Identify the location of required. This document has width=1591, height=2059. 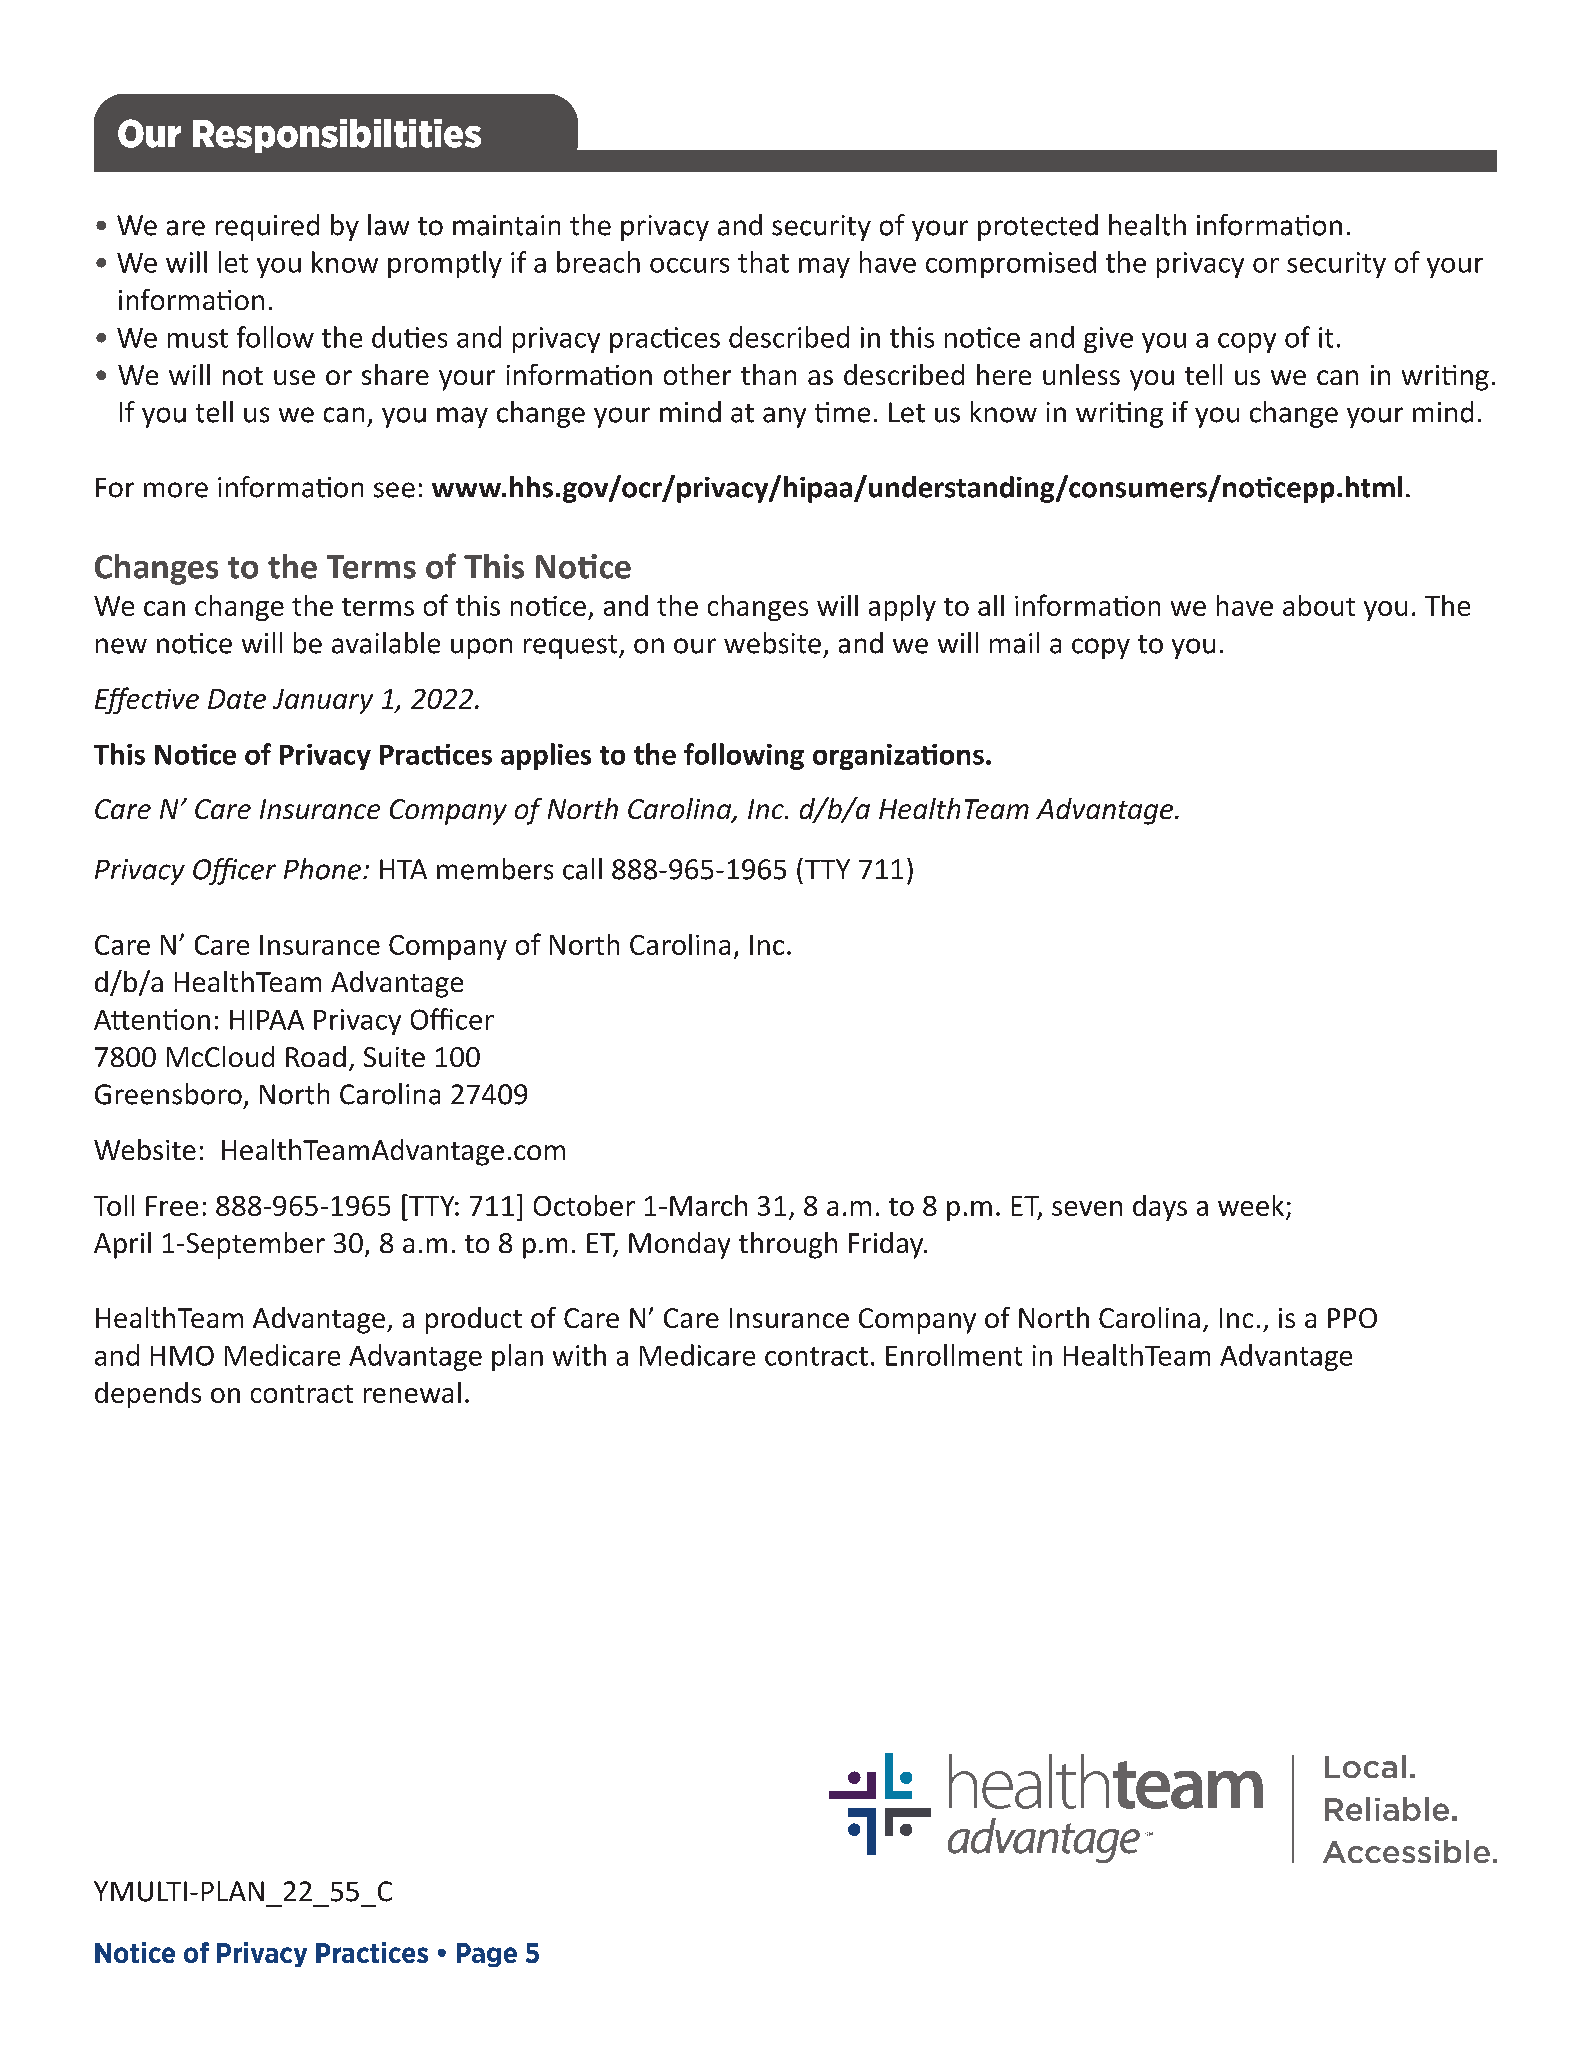
(267, 227).
